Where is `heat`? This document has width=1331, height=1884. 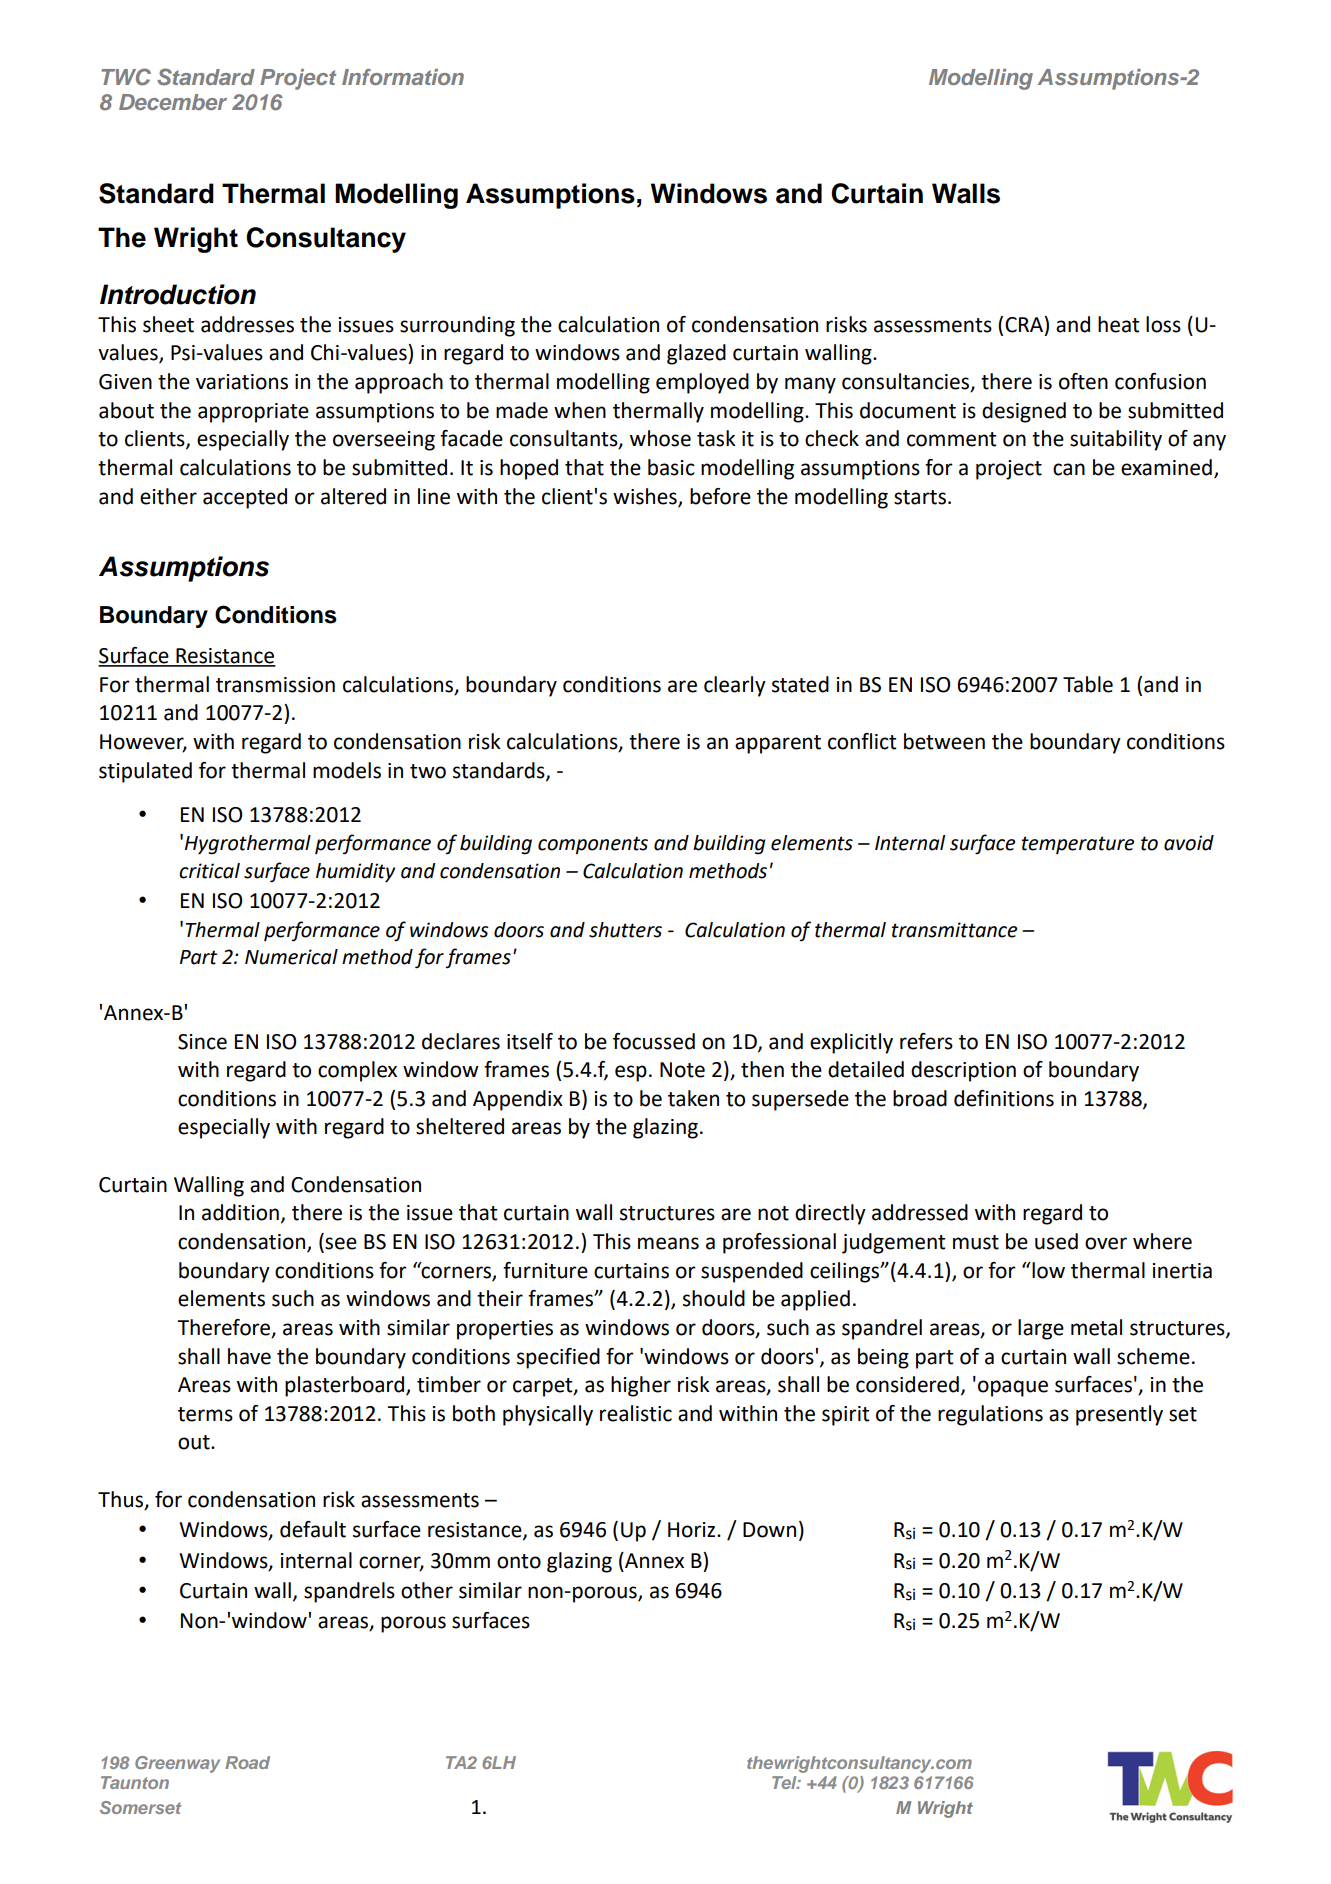
heat is located at coordinates (1119, 324).
